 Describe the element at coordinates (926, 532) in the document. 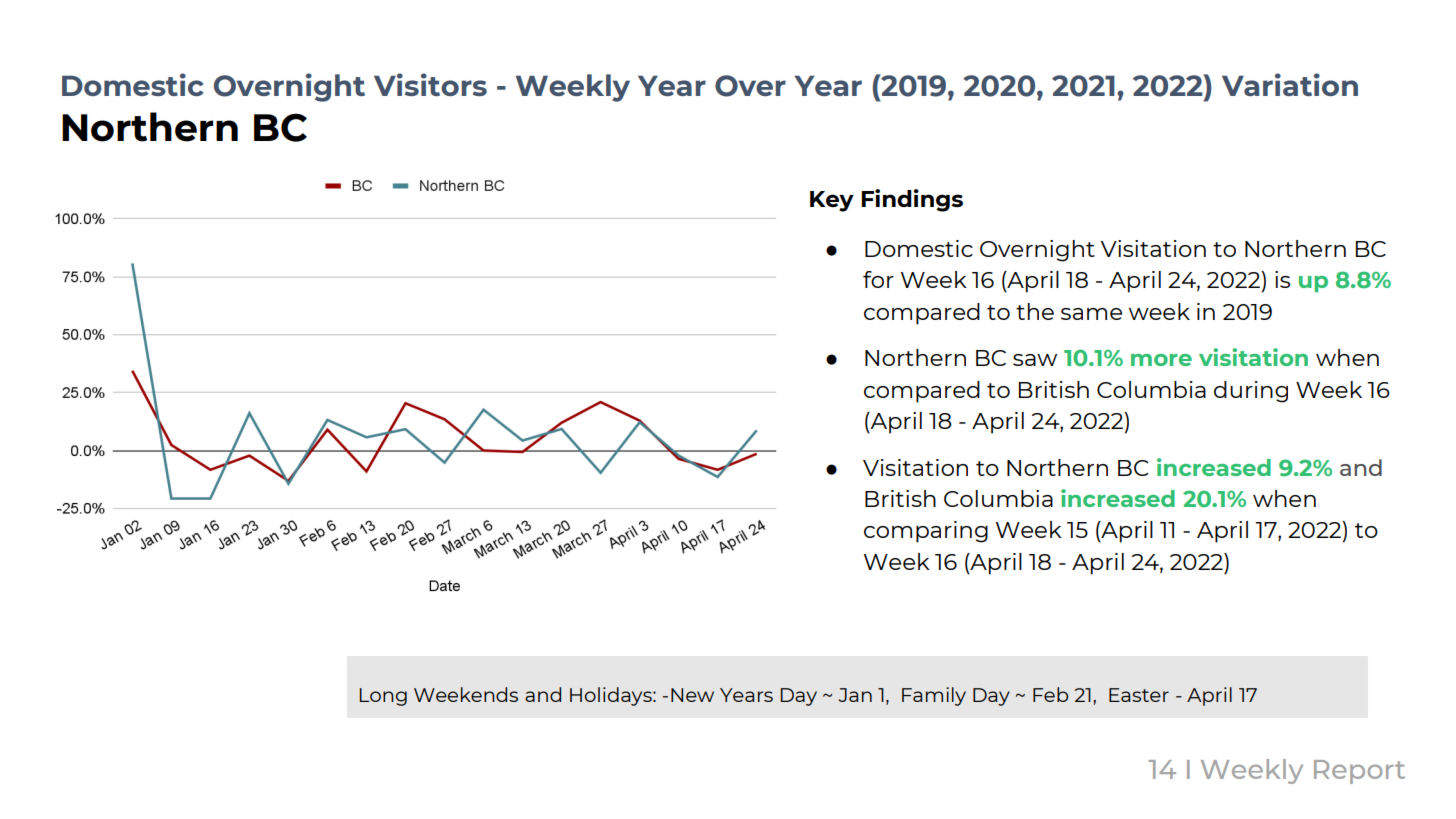

I see `comparing` at that location.
